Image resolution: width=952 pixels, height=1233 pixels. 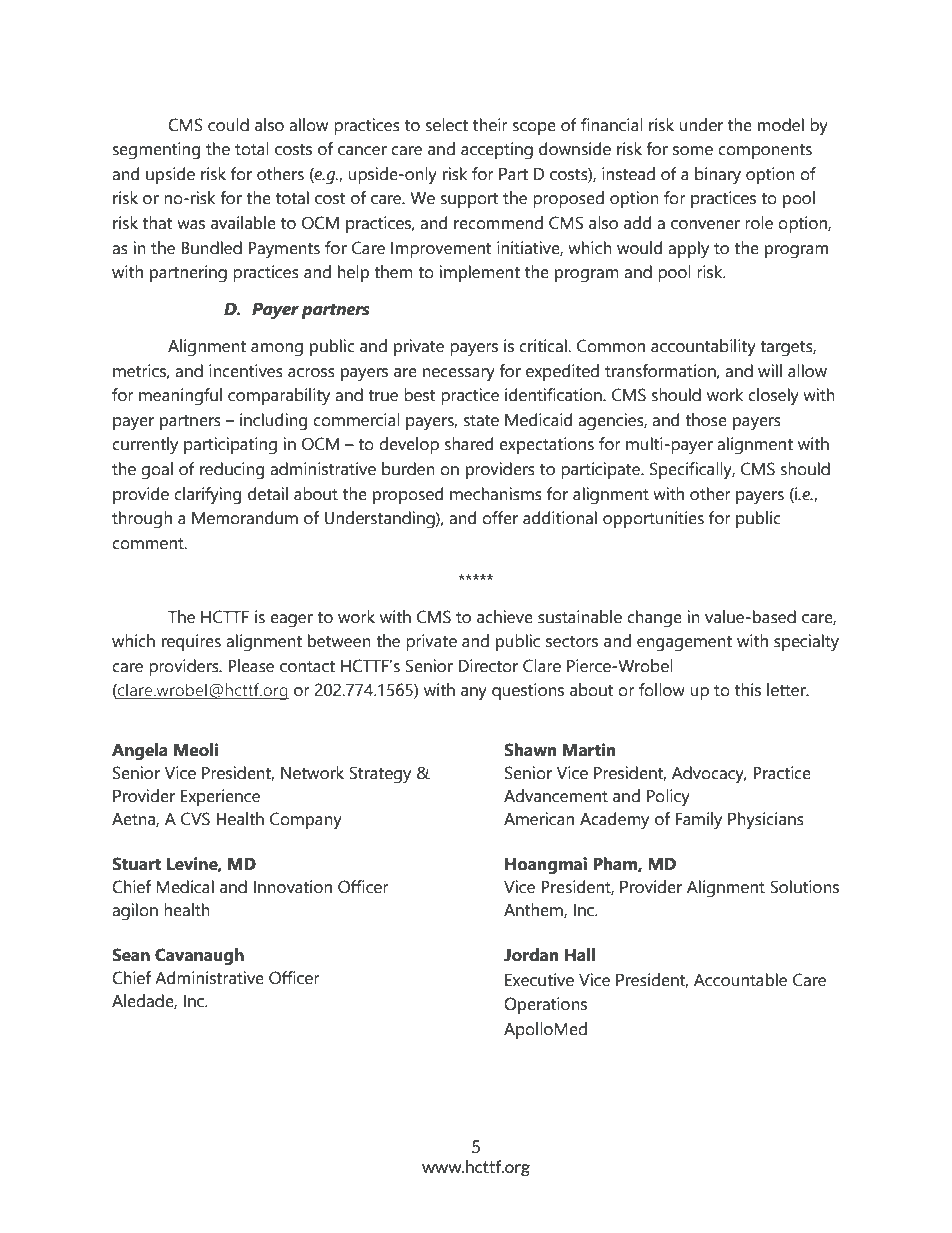 I want to click on some, so click(x=693, y=151).
